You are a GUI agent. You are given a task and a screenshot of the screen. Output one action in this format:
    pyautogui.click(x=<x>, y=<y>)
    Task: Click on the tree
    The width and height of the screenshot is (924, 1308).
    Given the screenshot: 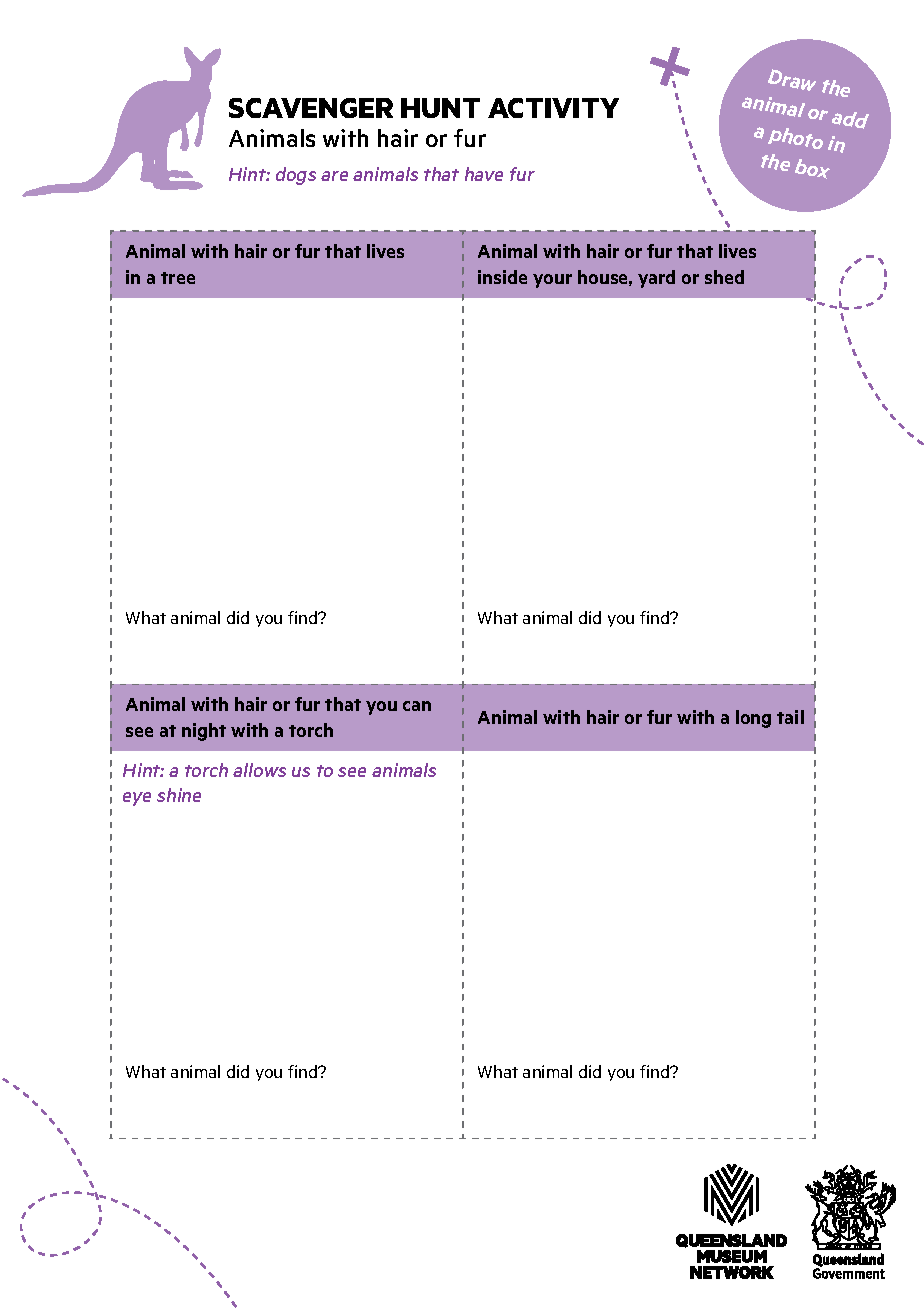 What is the action you would take?
    pyautogui.click(x=178, y=278)
